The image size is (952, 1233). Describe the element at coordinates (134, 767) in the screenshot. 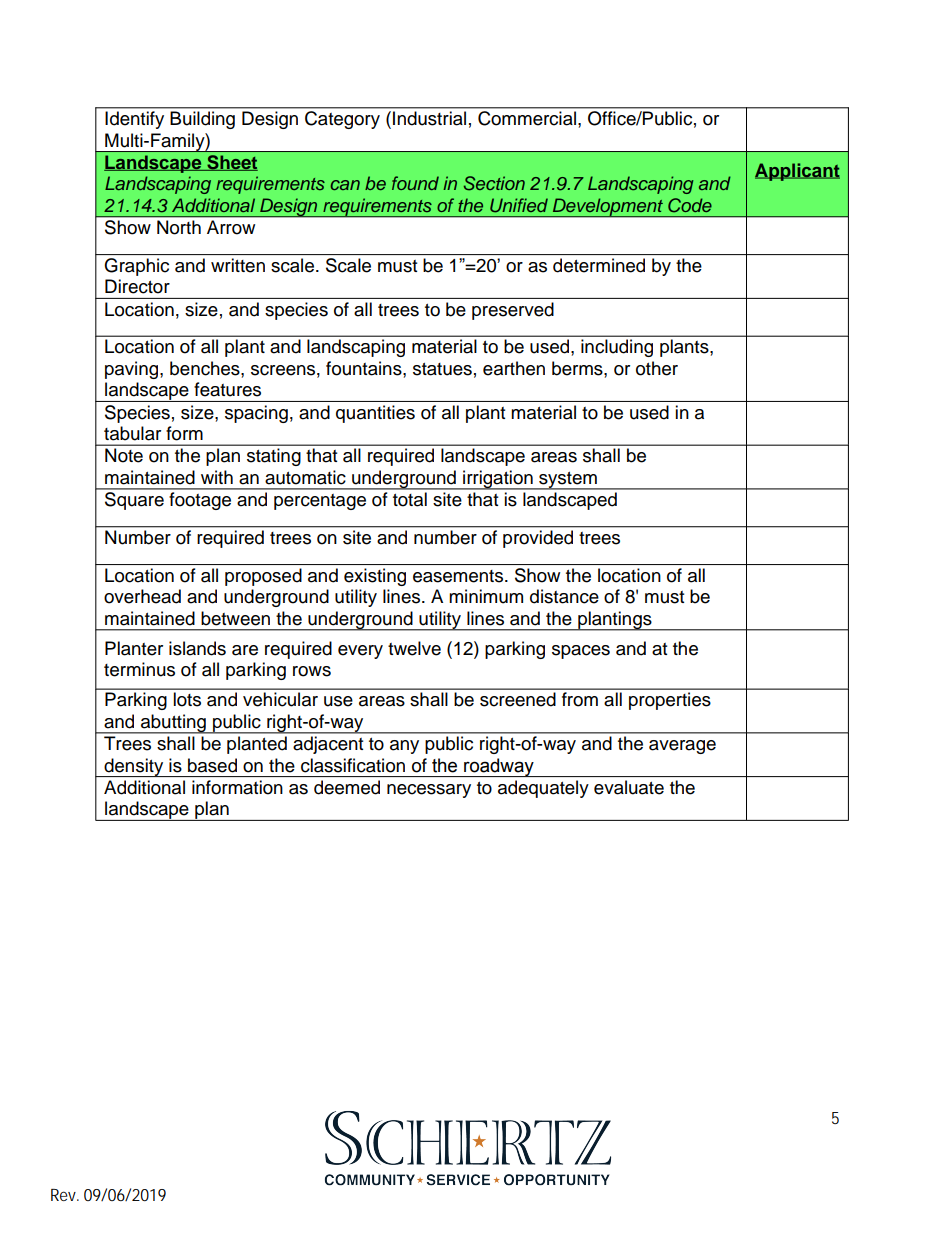

I see `density` at that location.
